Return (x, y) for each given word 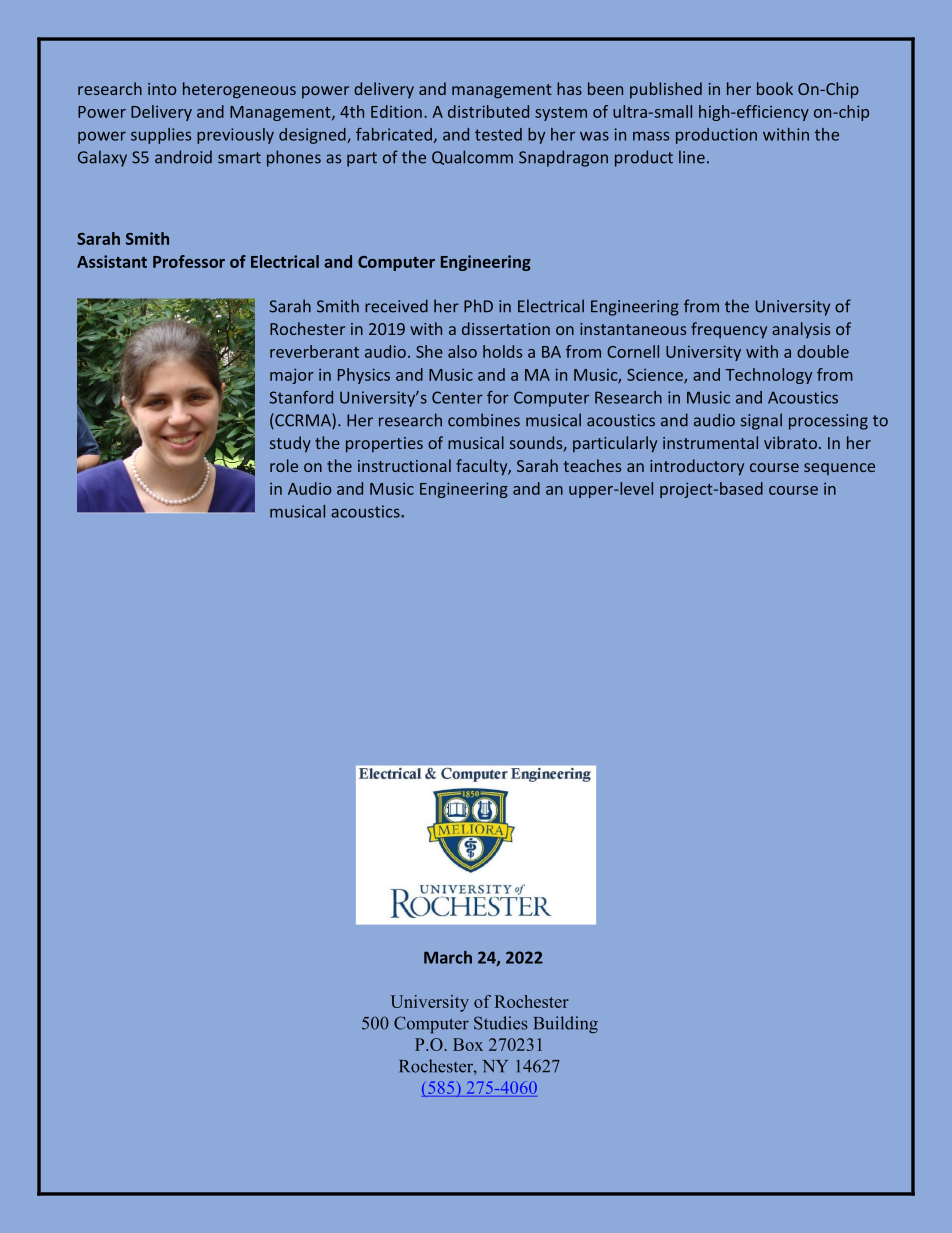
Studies (500, 1023)
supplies (161, 136)
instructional (404, 465)
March (448, 957)
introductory (697, 467)
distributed (488, 111)
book (775, 88)
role (284, 465)
